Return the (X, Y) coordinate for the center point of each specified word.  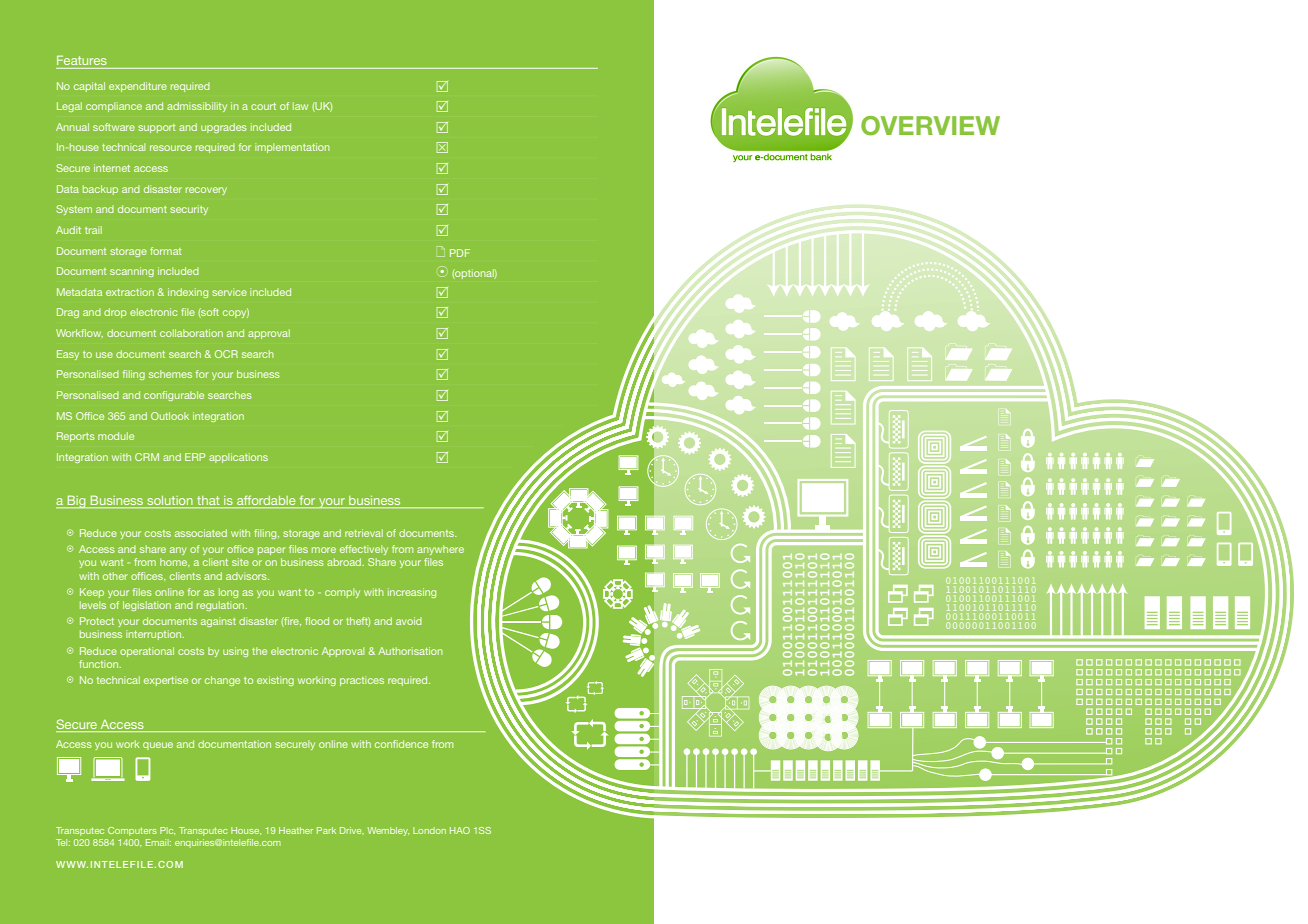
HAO (460, 830)
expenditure (138, 87)
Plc (167, 830)
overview (930, 126)
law (300, 106)
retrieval (364, 533)
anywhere (440, 550)
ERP (195, 457)
